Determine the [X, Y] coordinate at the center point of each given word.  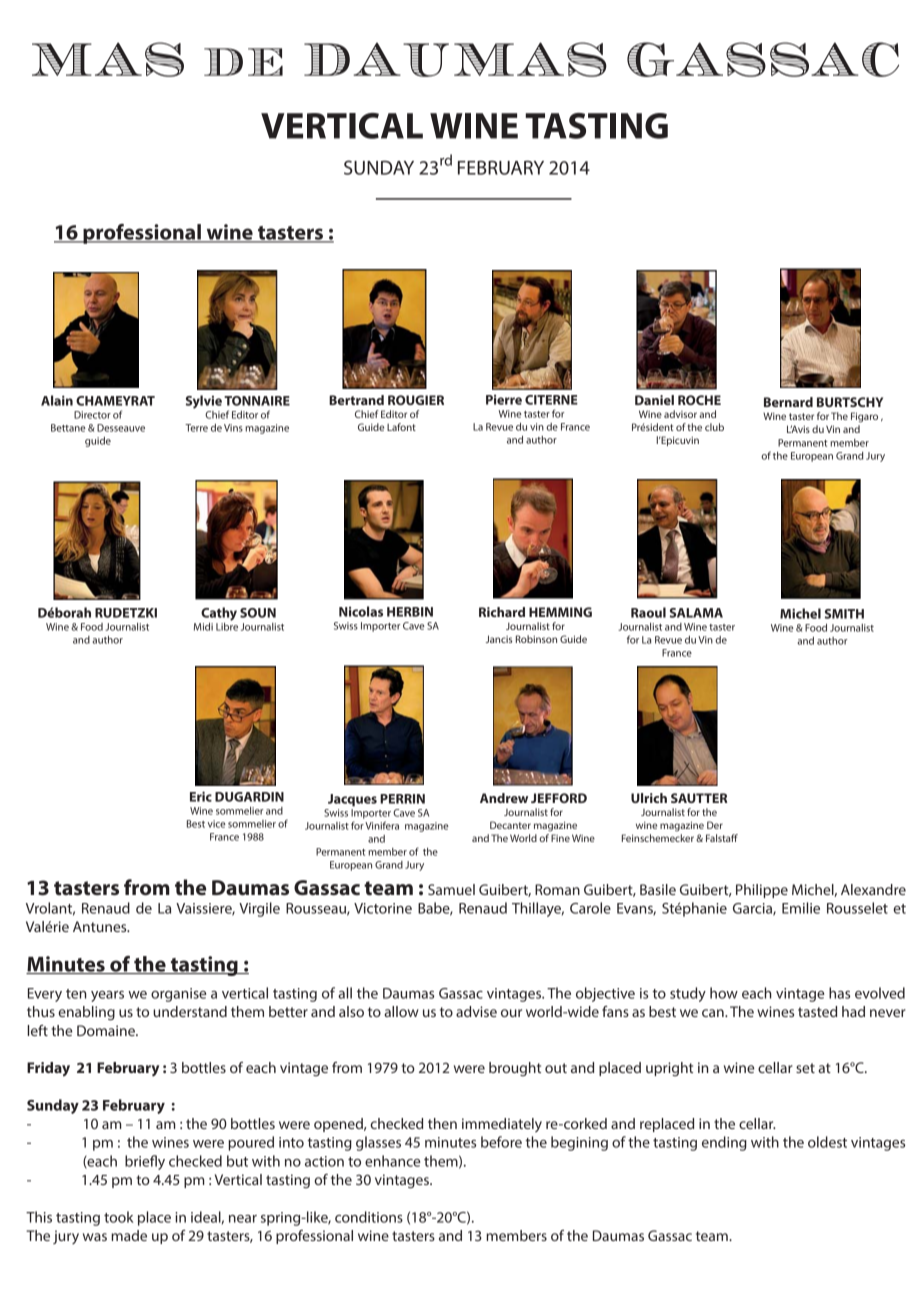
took [119, 1217]
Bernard [788, 402]
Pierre [504, 400]
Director [92, 415]
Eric [201, 796]
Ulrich [649, 798]
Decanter [510, 825]
